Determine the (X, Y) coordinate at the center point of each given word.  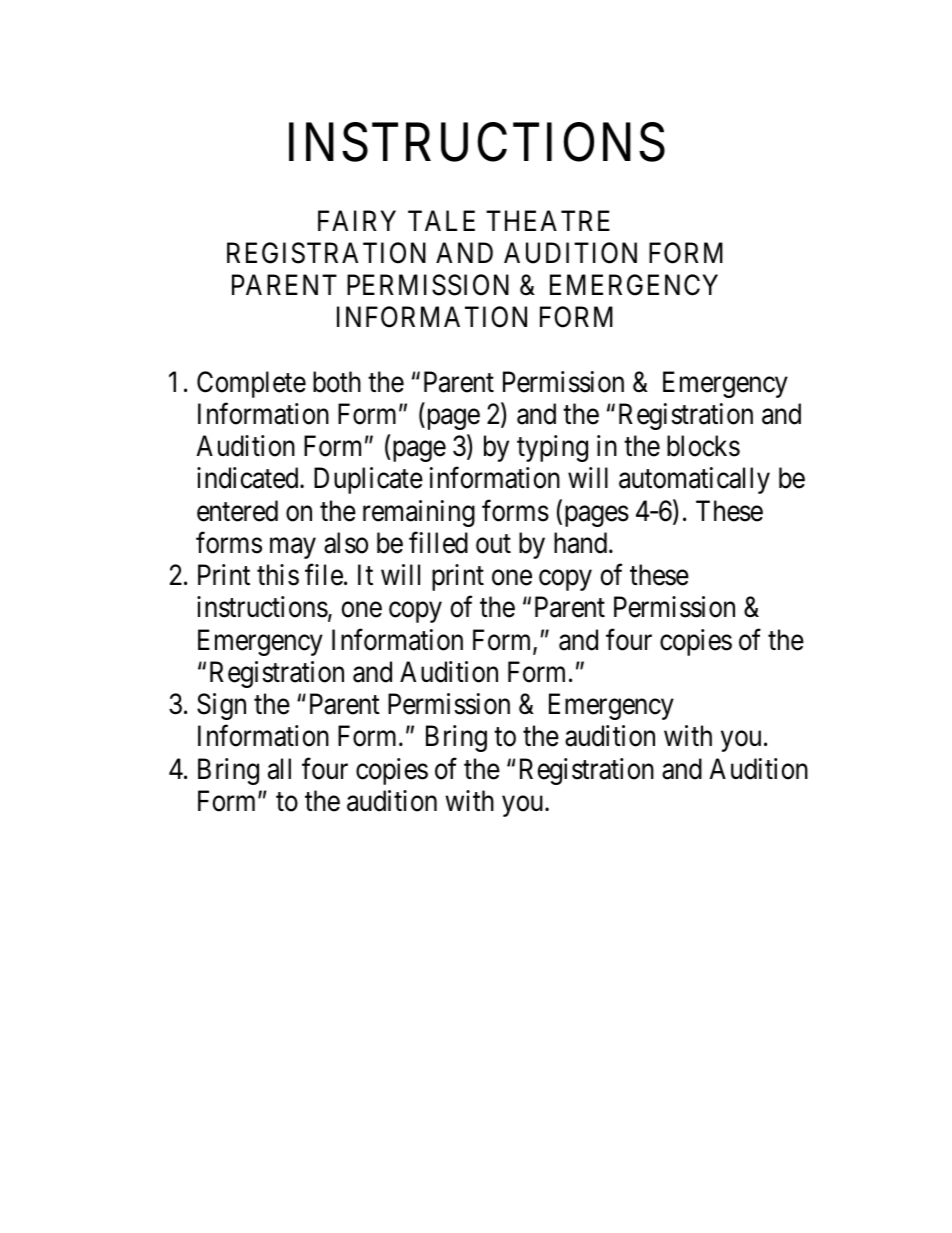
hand (582, 543)
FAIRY (357, 220)
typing (552, 448)
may (293, 548)
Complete (251, 384)
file (324, 575)
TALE (441, 220)
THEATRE (548, 220)
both (337, 382)
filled (438, 543)
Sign (221, 706)
